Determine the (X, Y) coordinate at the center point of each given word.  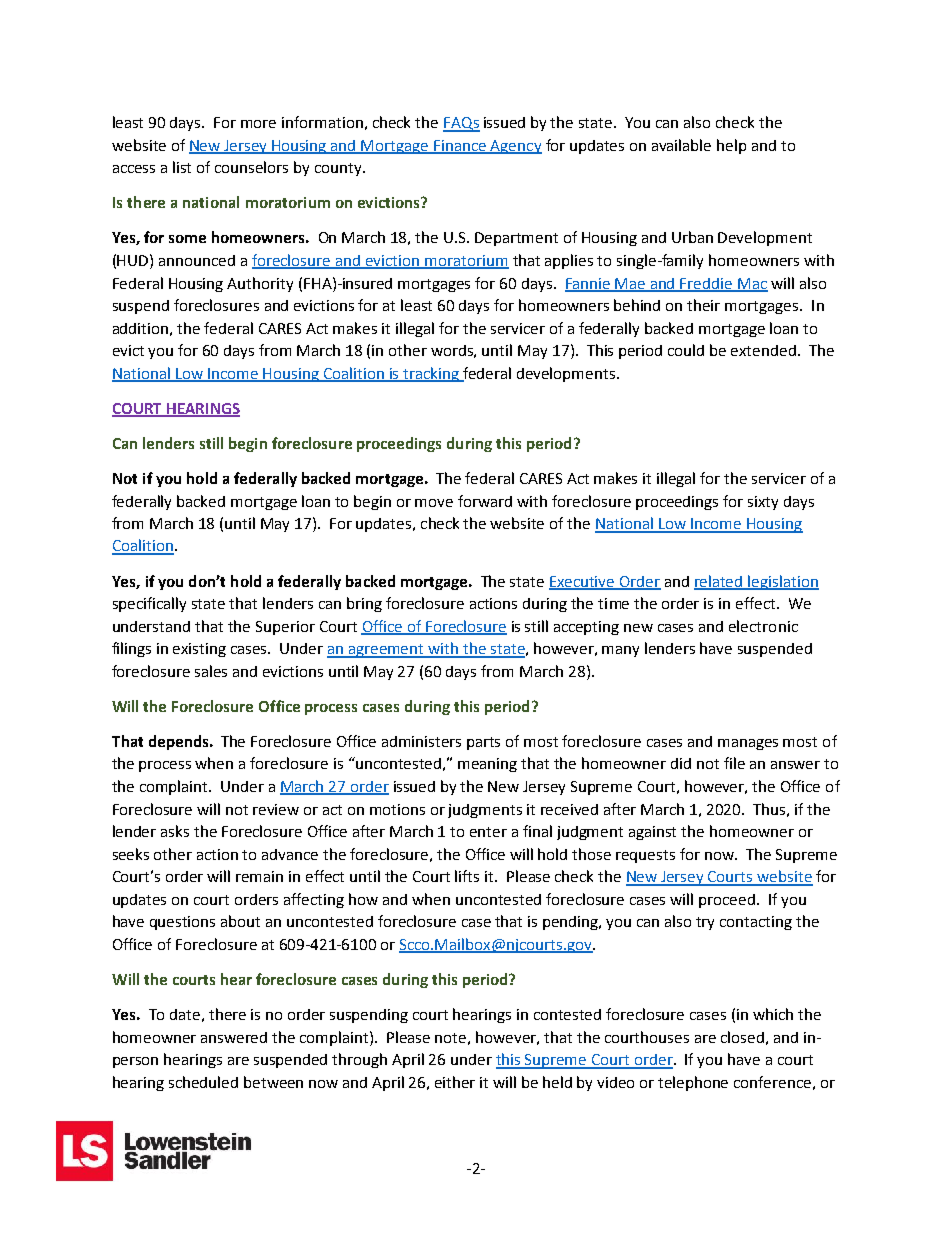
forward (485, 501)
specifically (149, 604)
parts (483, 743)
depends (180, 742)
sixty (763, 503)
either (455, 1082)
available (681, 145)
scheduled (203, 1082)
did (681, 763)
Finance (460, 147)
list (182, 167)
